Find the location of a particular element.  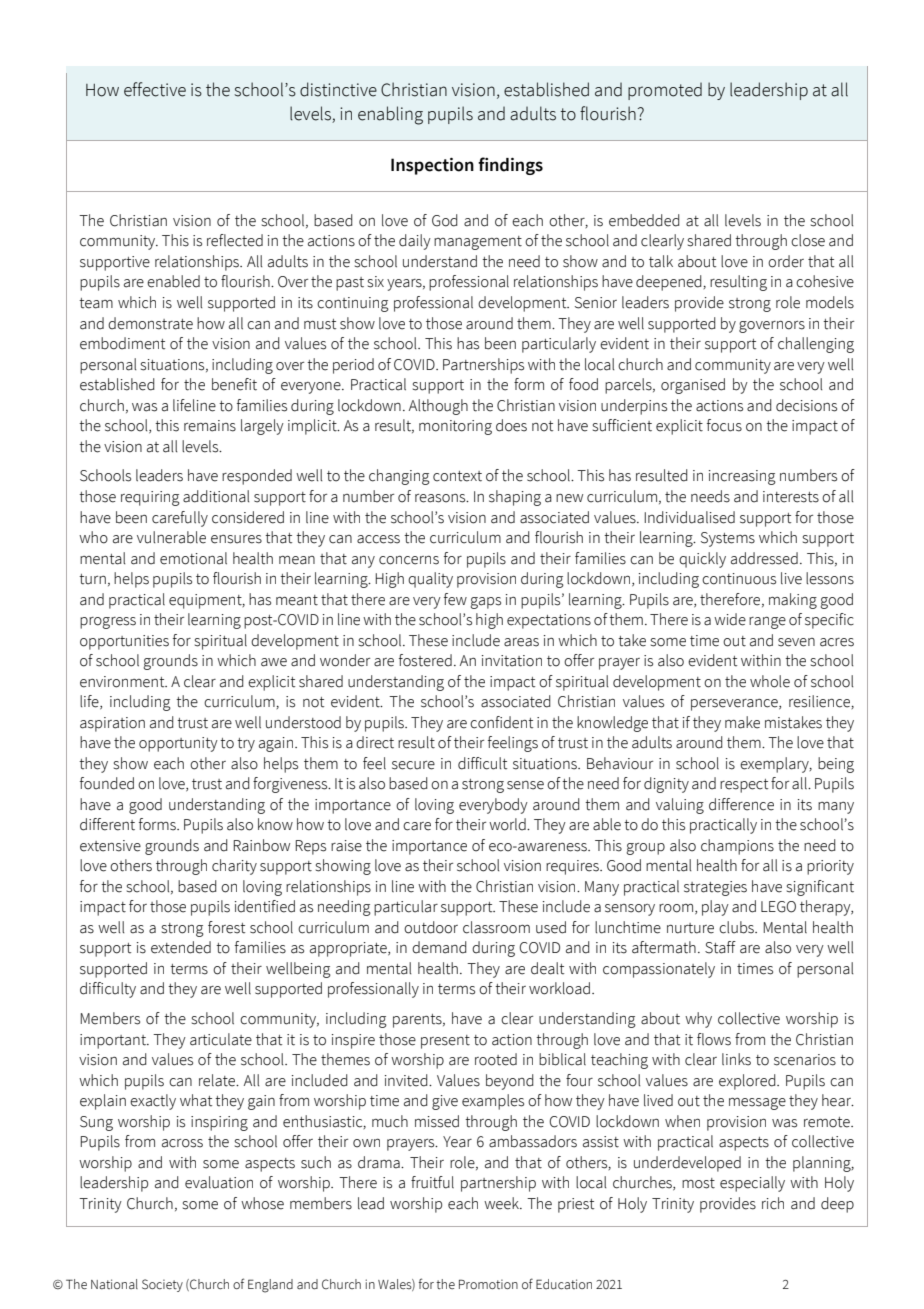

Inspection is located at coordinates (432, 166).
